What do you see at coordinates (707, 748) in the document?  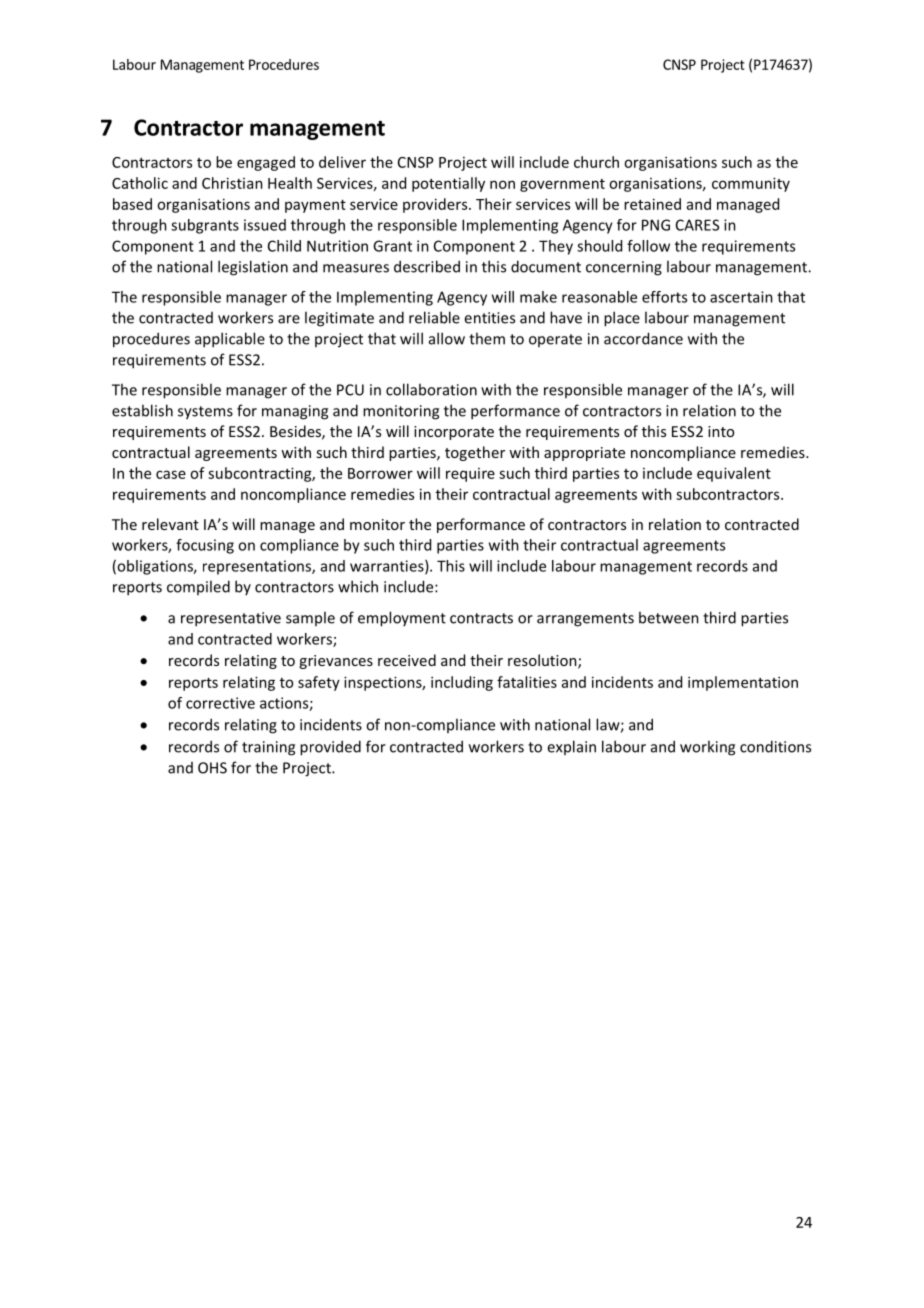 I see `working` at bounding box center [707, 748].
